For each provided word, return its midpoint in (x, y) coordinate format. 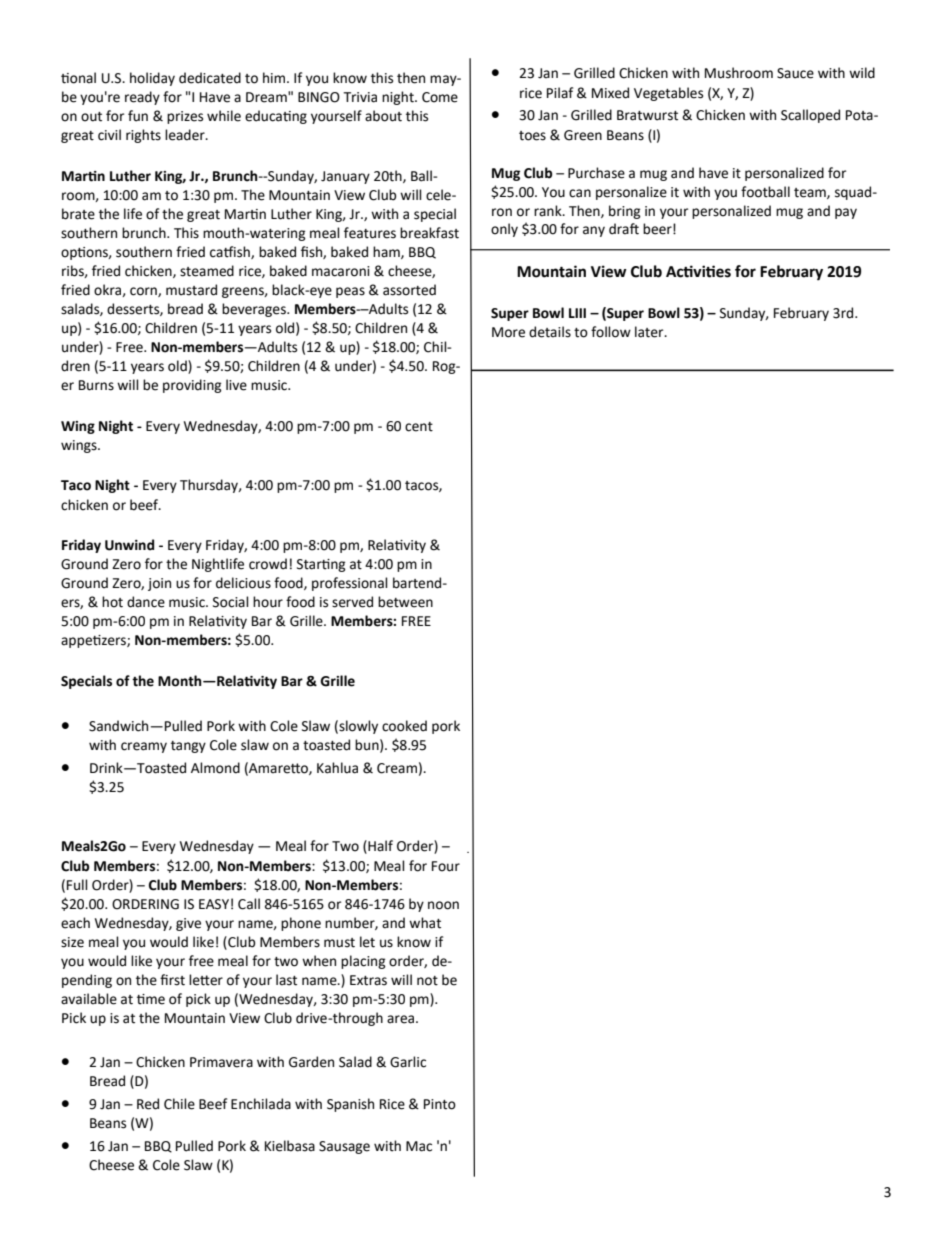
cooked (404, 726)
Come (440, 97)
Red (148, 1104)
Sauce (795, 73)
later (650, 332)
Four (446, 866)
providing (192, 386)
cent (419, 427)
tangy (188, 747)
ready (142, 98)
